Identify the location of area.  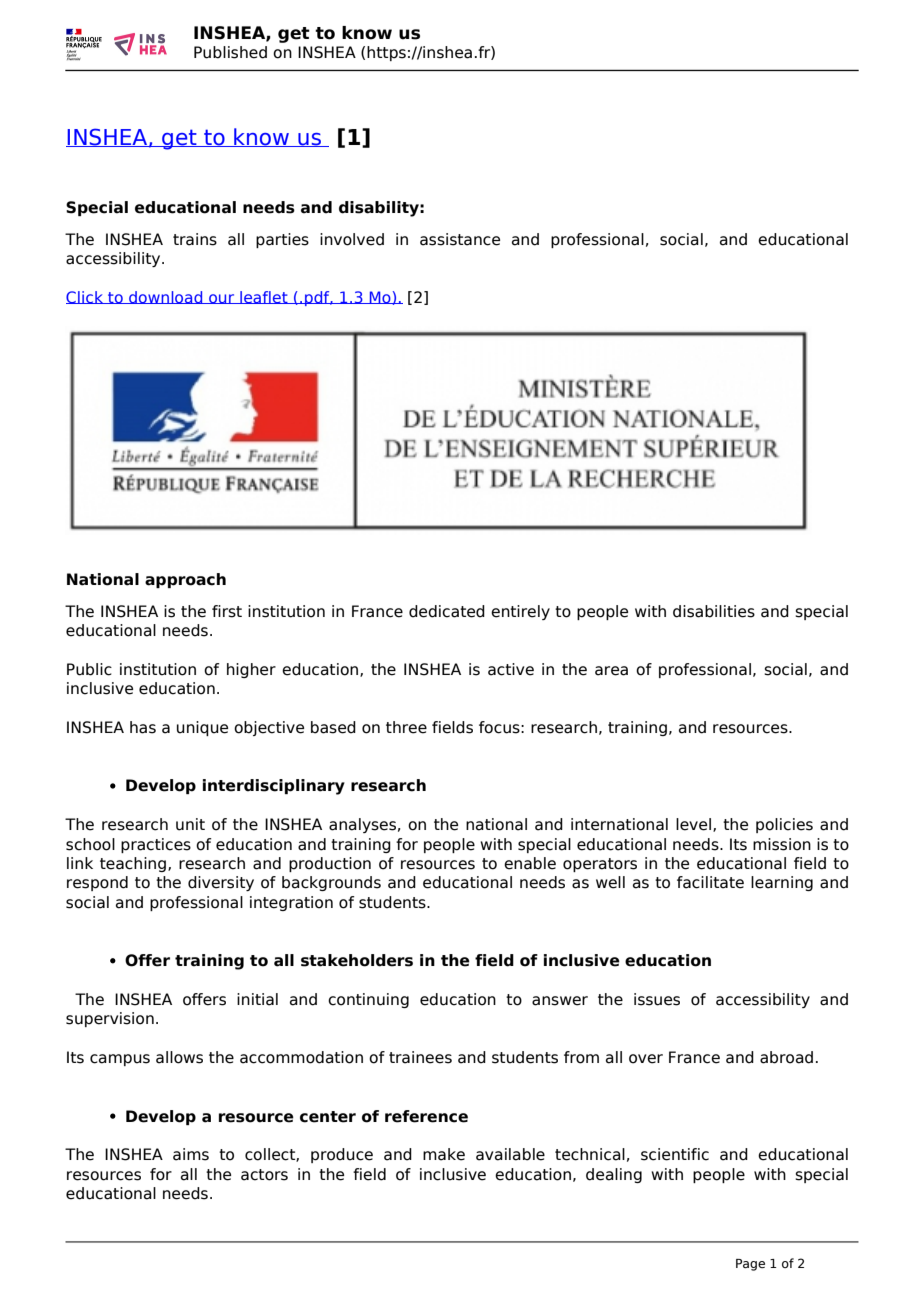
(611, 671).
